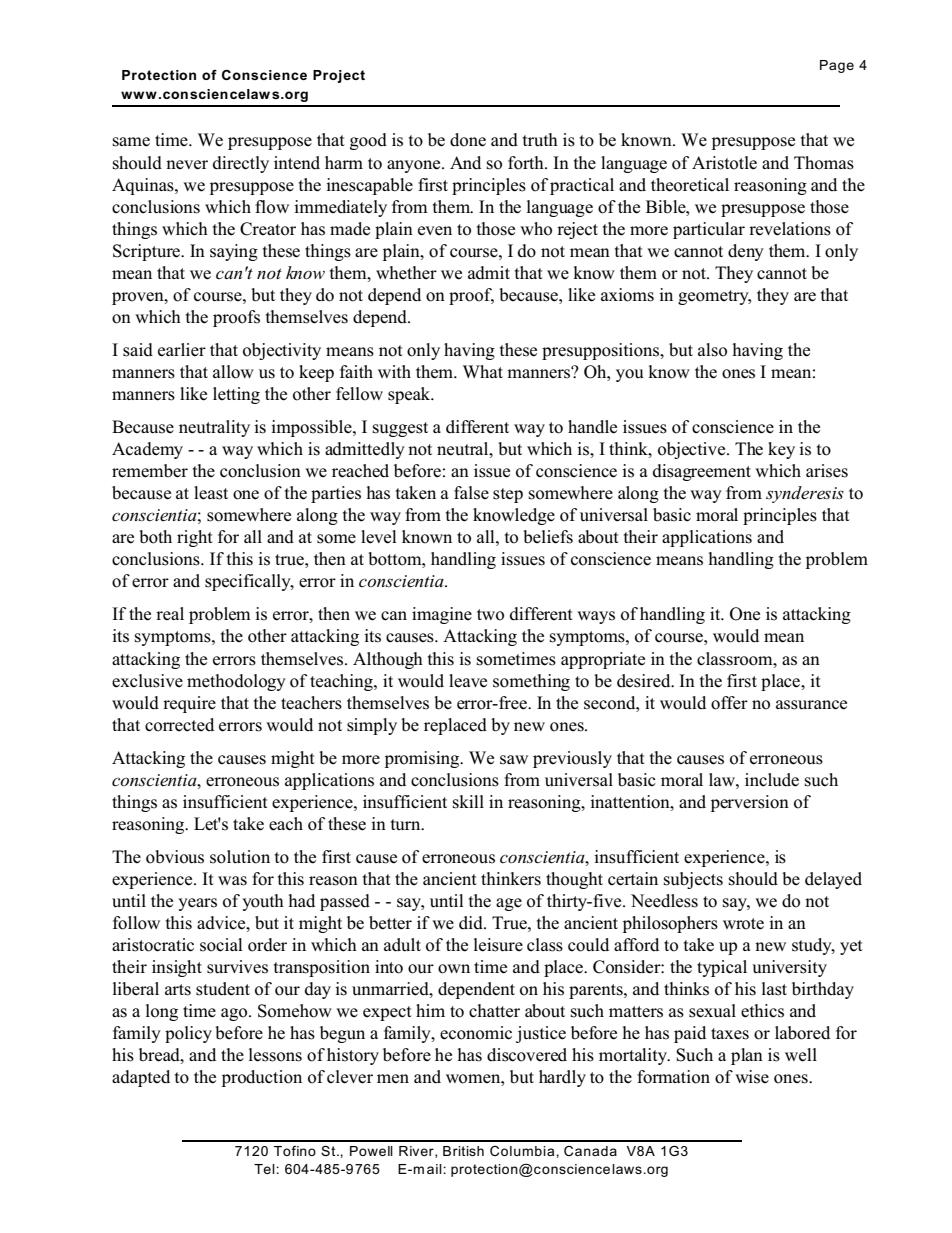 This screenshot has height=1233, width=952. I want to click on real, so click(170, 613).
